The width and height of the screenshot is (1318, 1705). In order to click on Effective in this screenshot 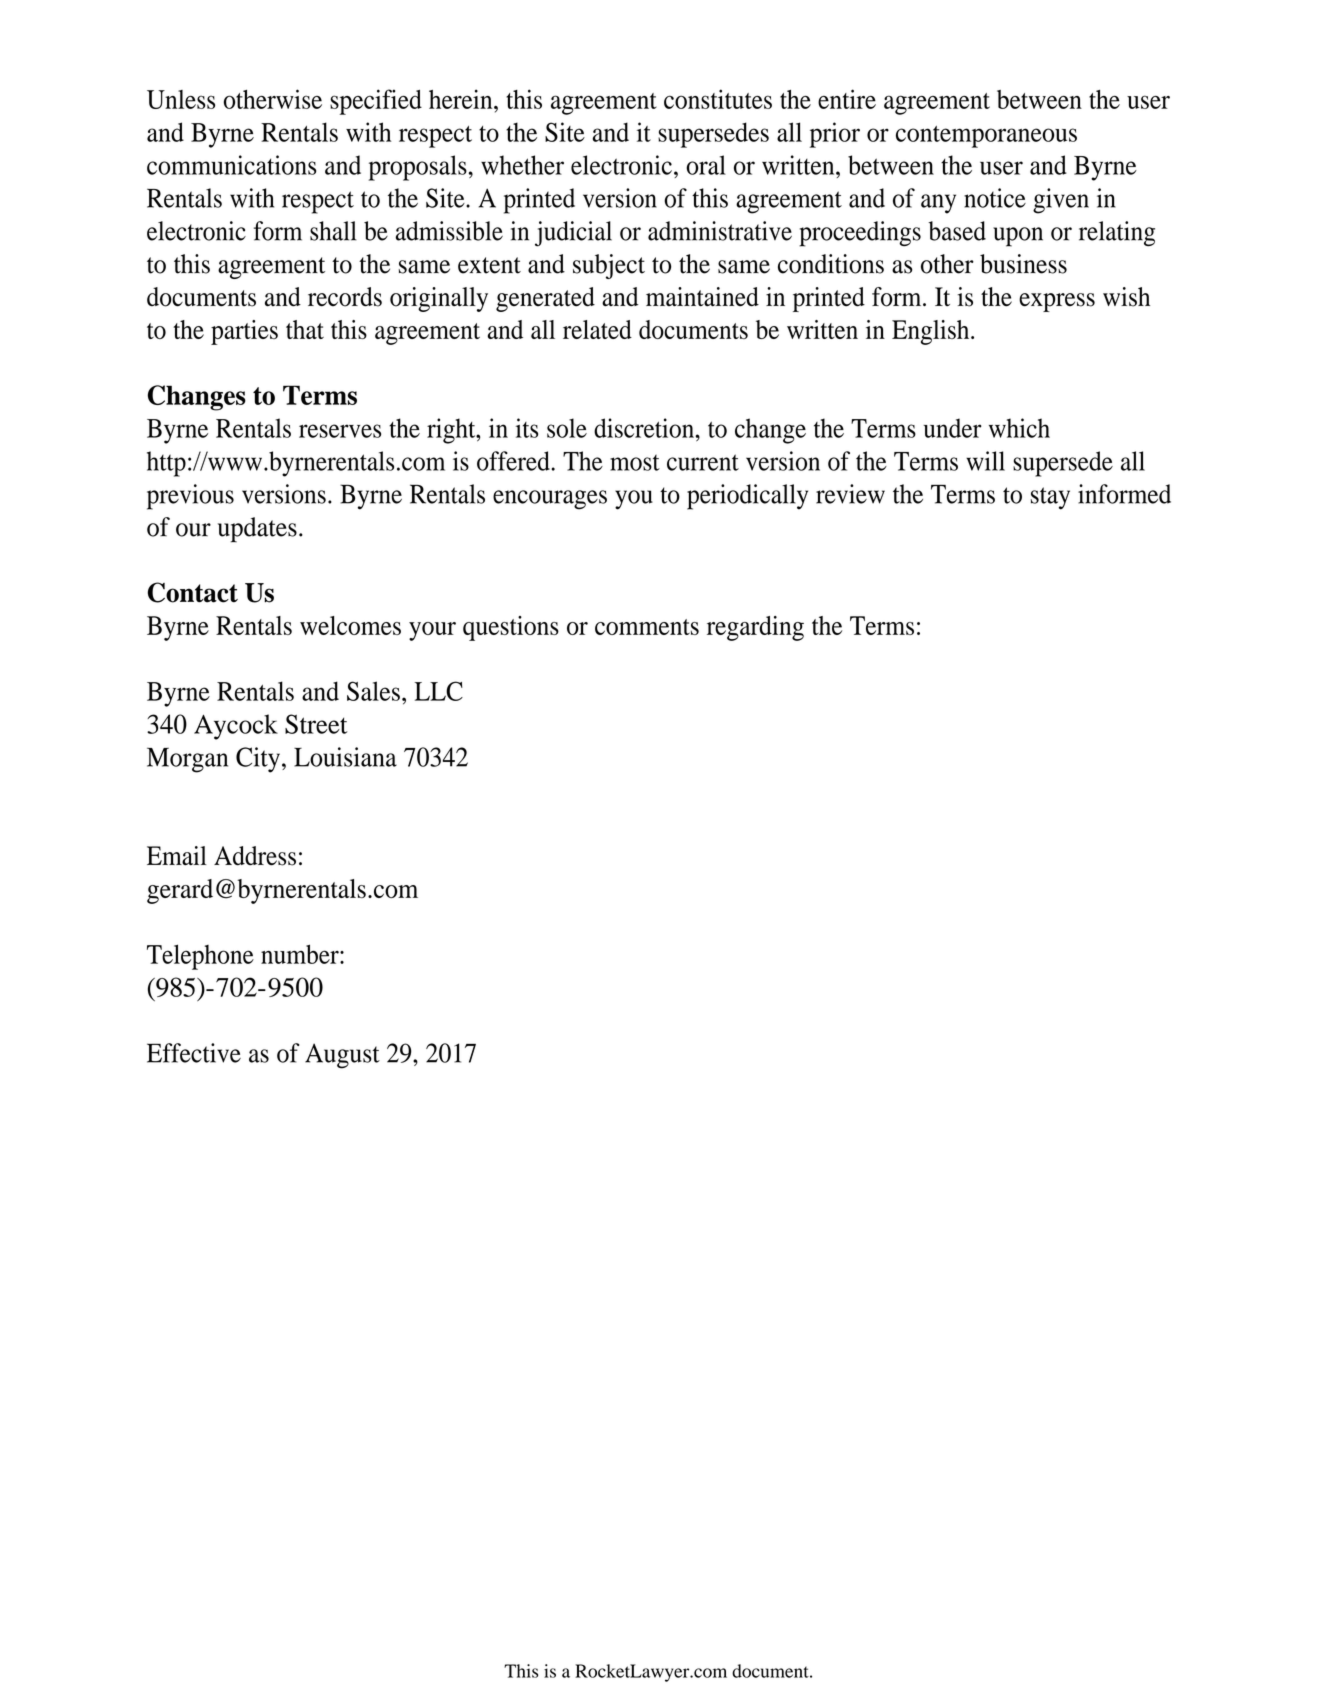, I will do `click(194, 1053)`.
